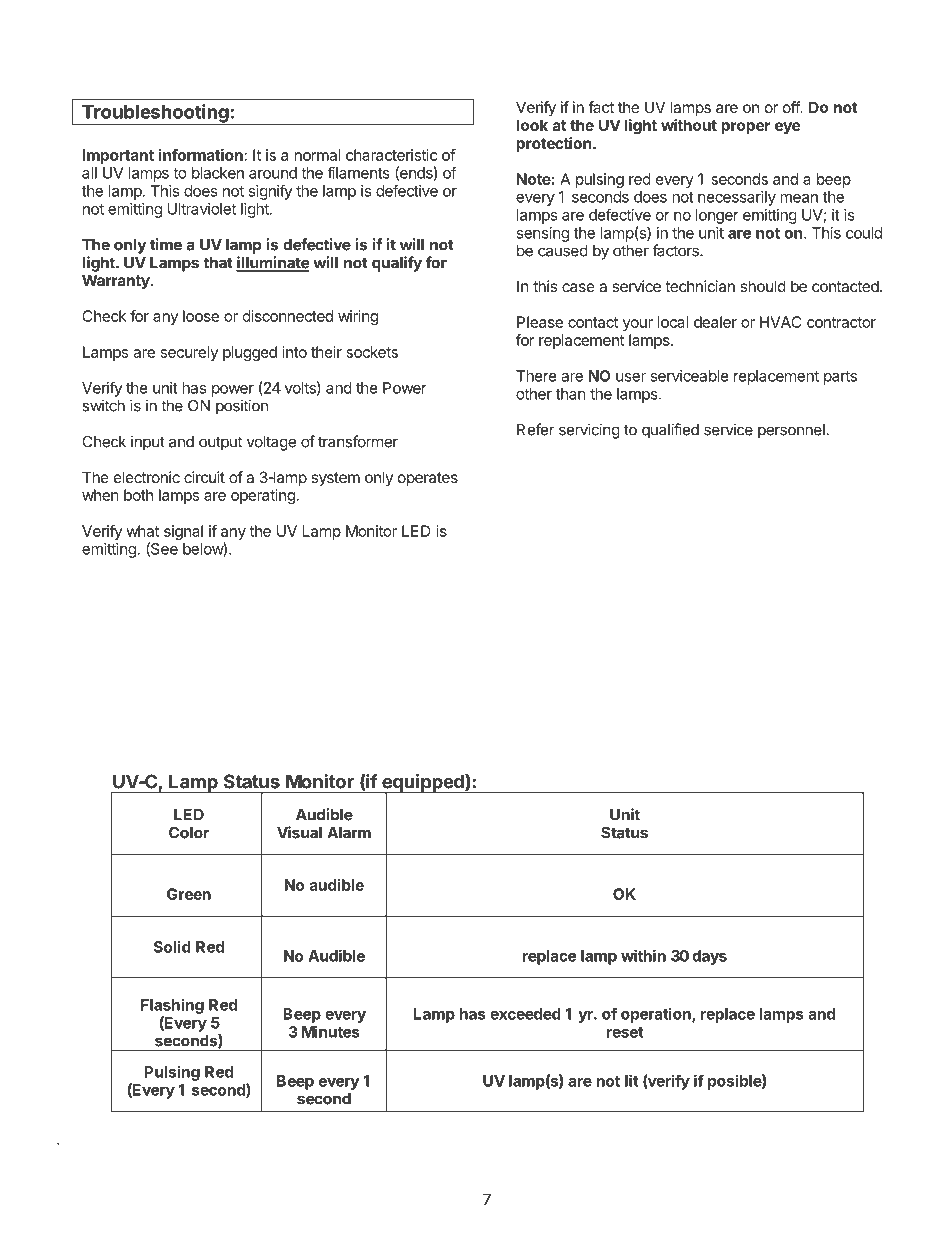 The height and width of the image is (1233, 952). What do you see at coordinates (201, 155) in the image?
I see `information` at bounding box center [201, 155].
